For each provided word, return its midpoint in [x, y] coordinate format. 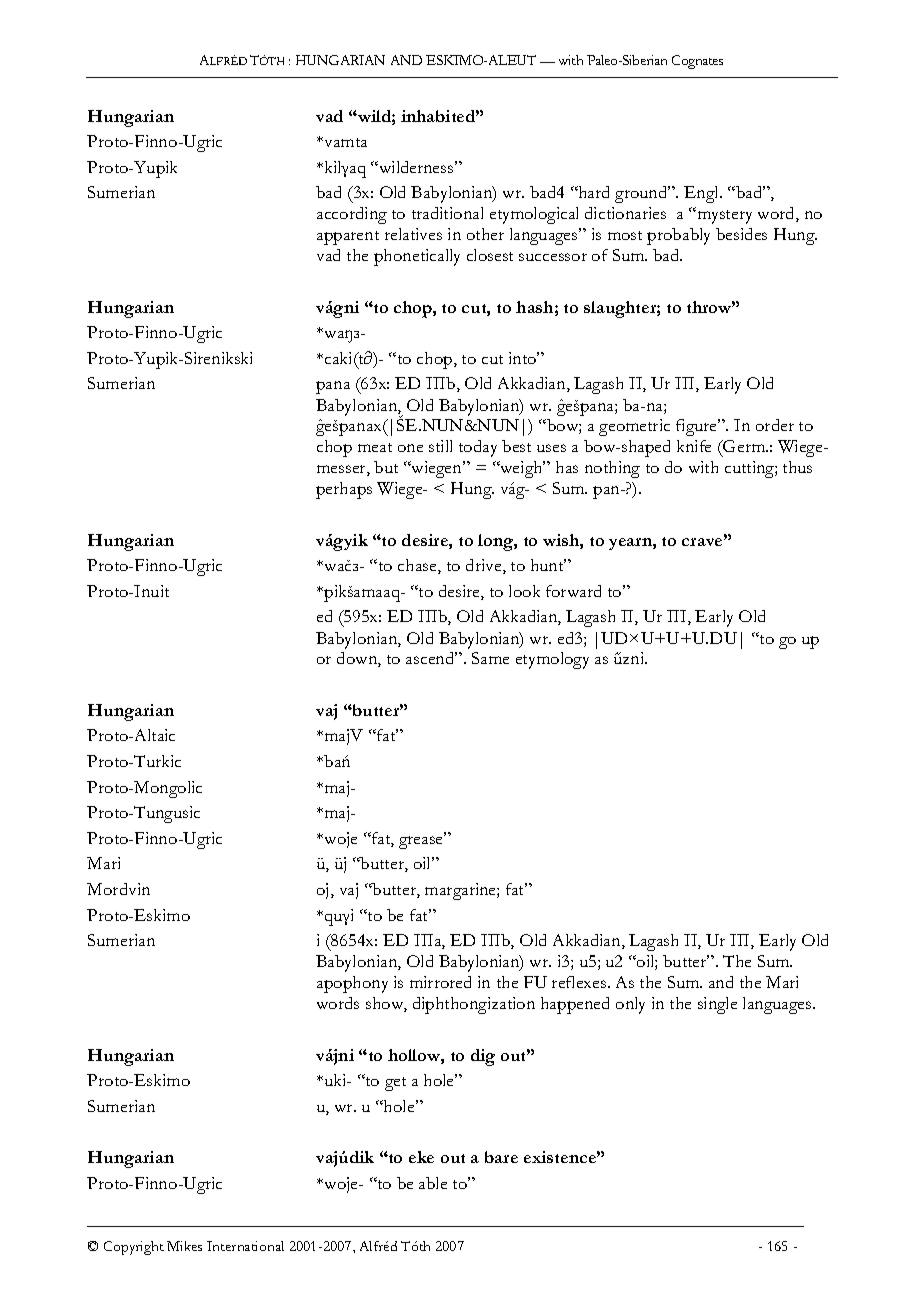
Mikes [184, 1246]
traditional [447, 213]
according [352, 215]
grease [422, 841]
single [717, 1005]
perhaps [344, 490]
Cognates [697, 62]
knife [694, 446]
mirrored [440, 982]
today [478, 448]
